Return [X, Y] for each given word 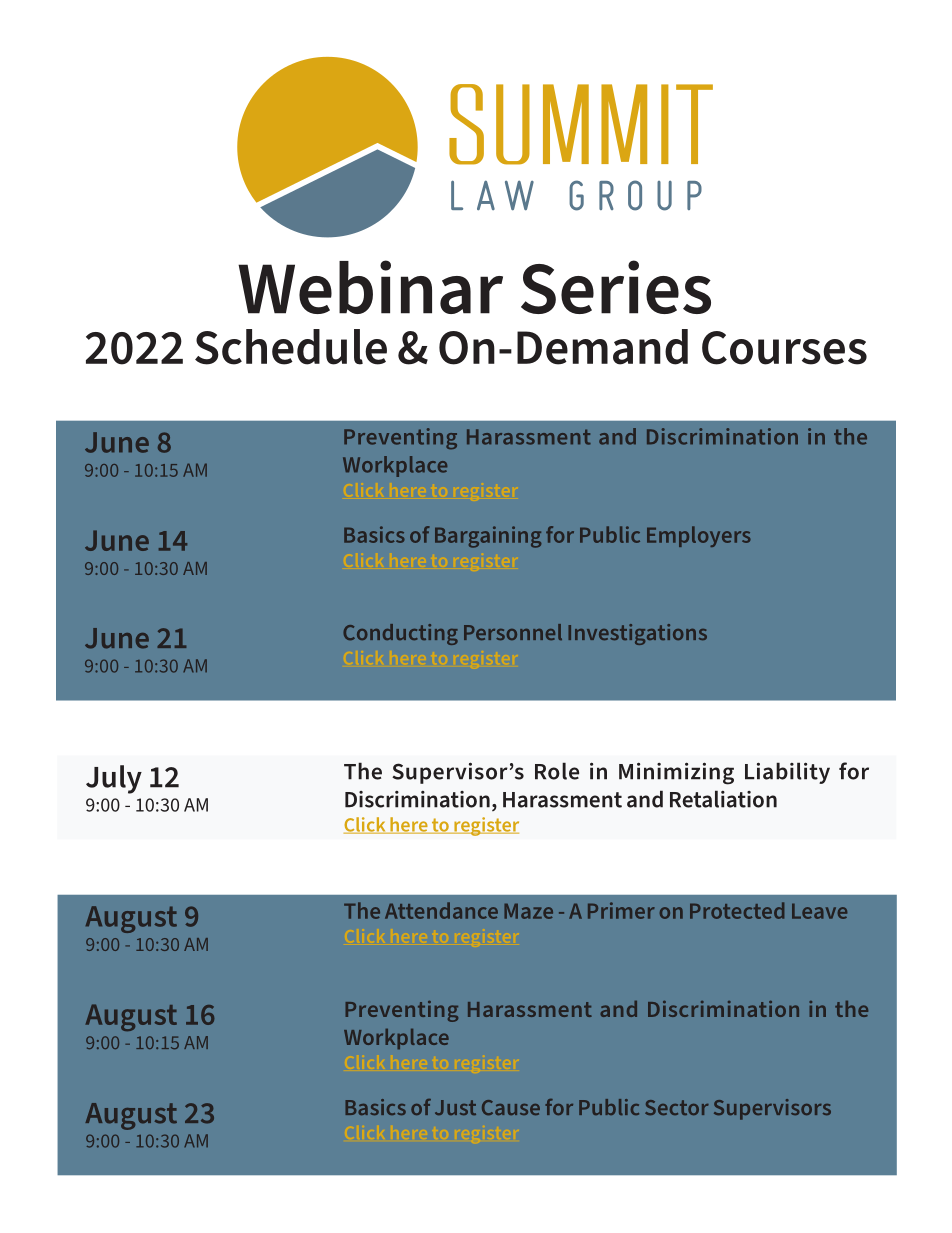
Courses [784, 348]
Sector [677, 1107]
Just [455, 1107]
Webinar [370, 287]
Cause [511, 1107]
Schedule [291, 347]
